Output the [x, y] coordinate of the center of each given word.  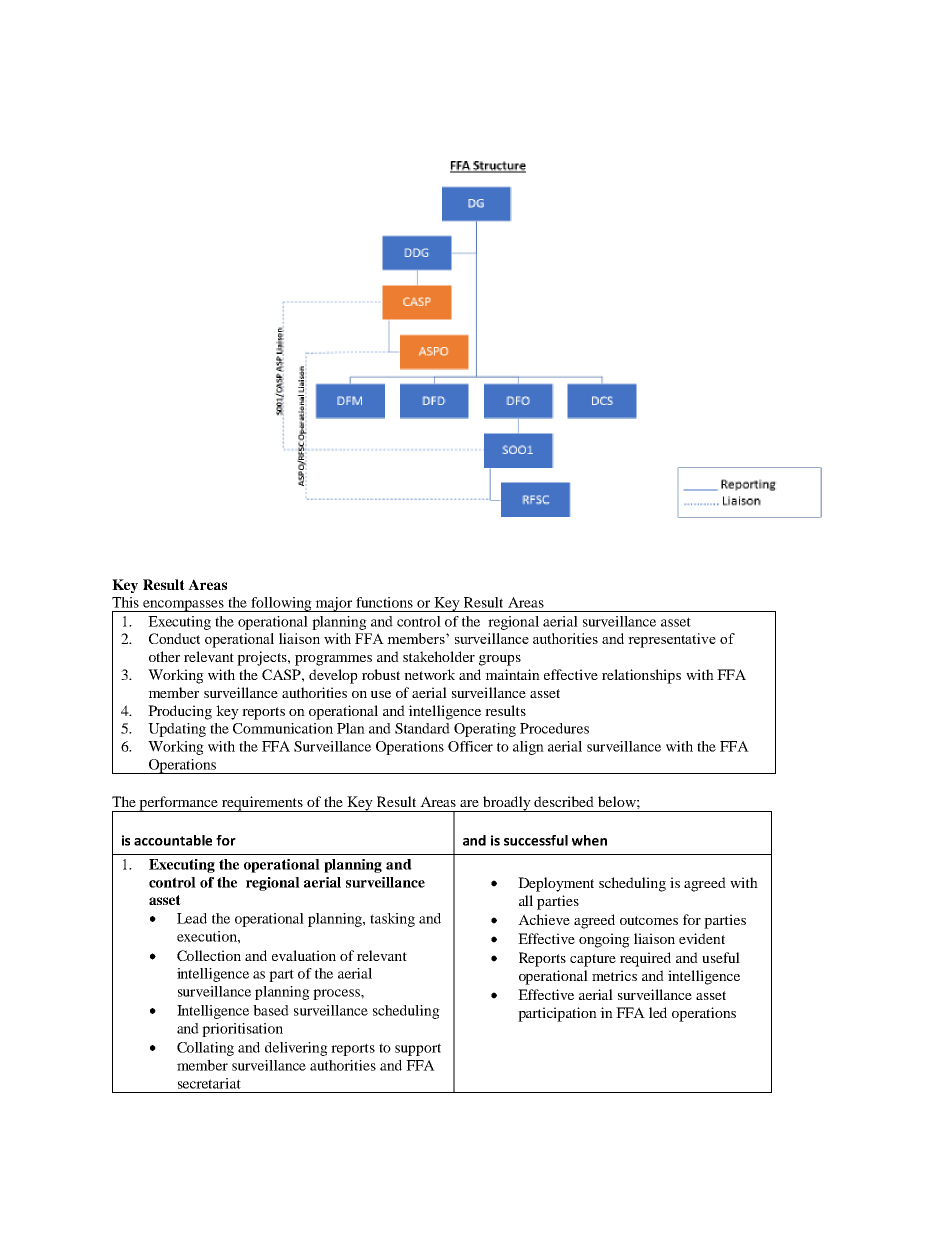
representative [672, 640]
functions [384, 602]
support [418, 1049]
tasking [392, 920]
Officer [470, 746]
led [658, 1012]
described [564, 801]
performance [179, 804]
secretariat [209, 1083]
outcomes [649, 920]
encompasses [183, 606]
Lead [192, 918]
